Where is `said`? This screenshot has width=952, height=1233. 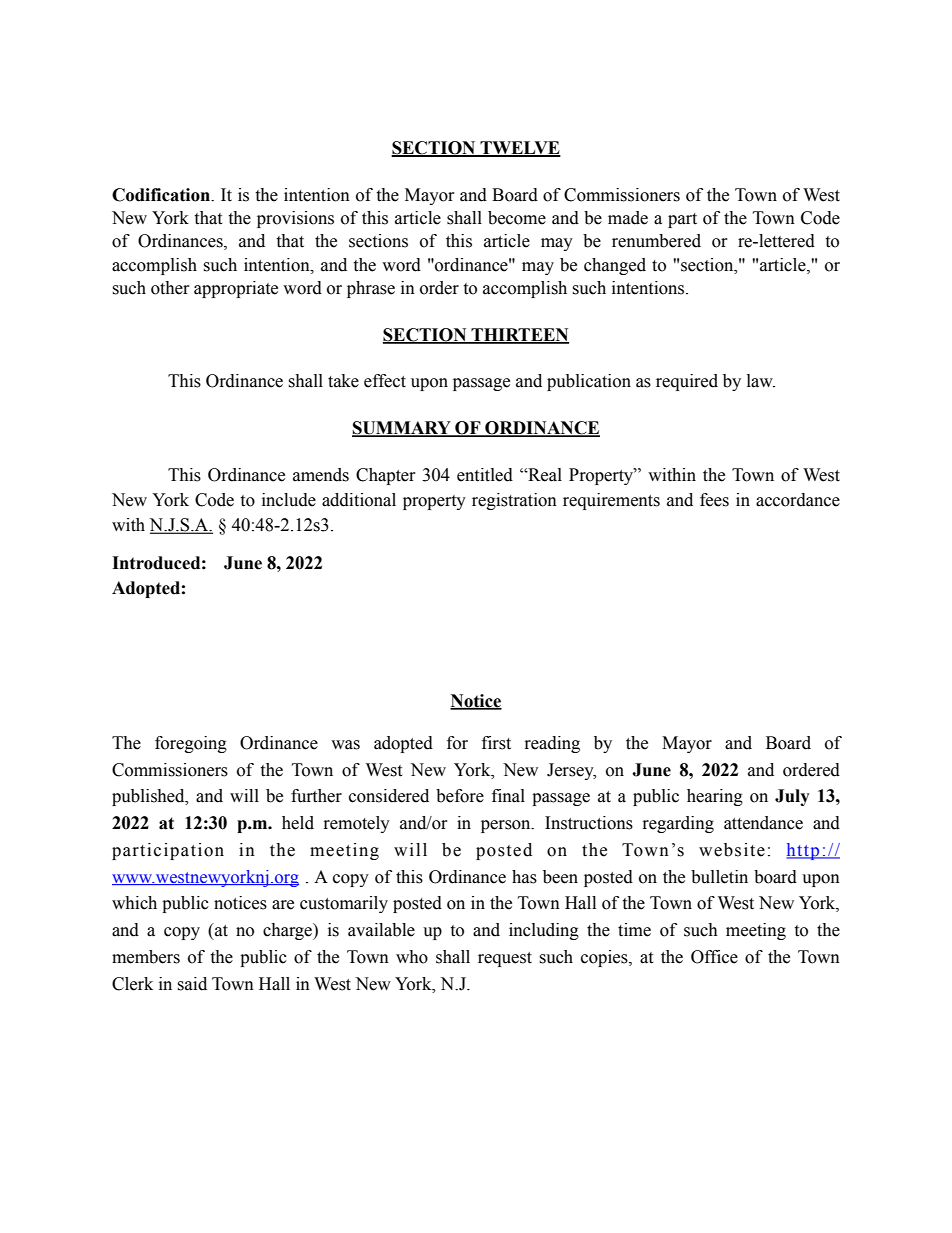 said is located at coordinates (192, 984).
